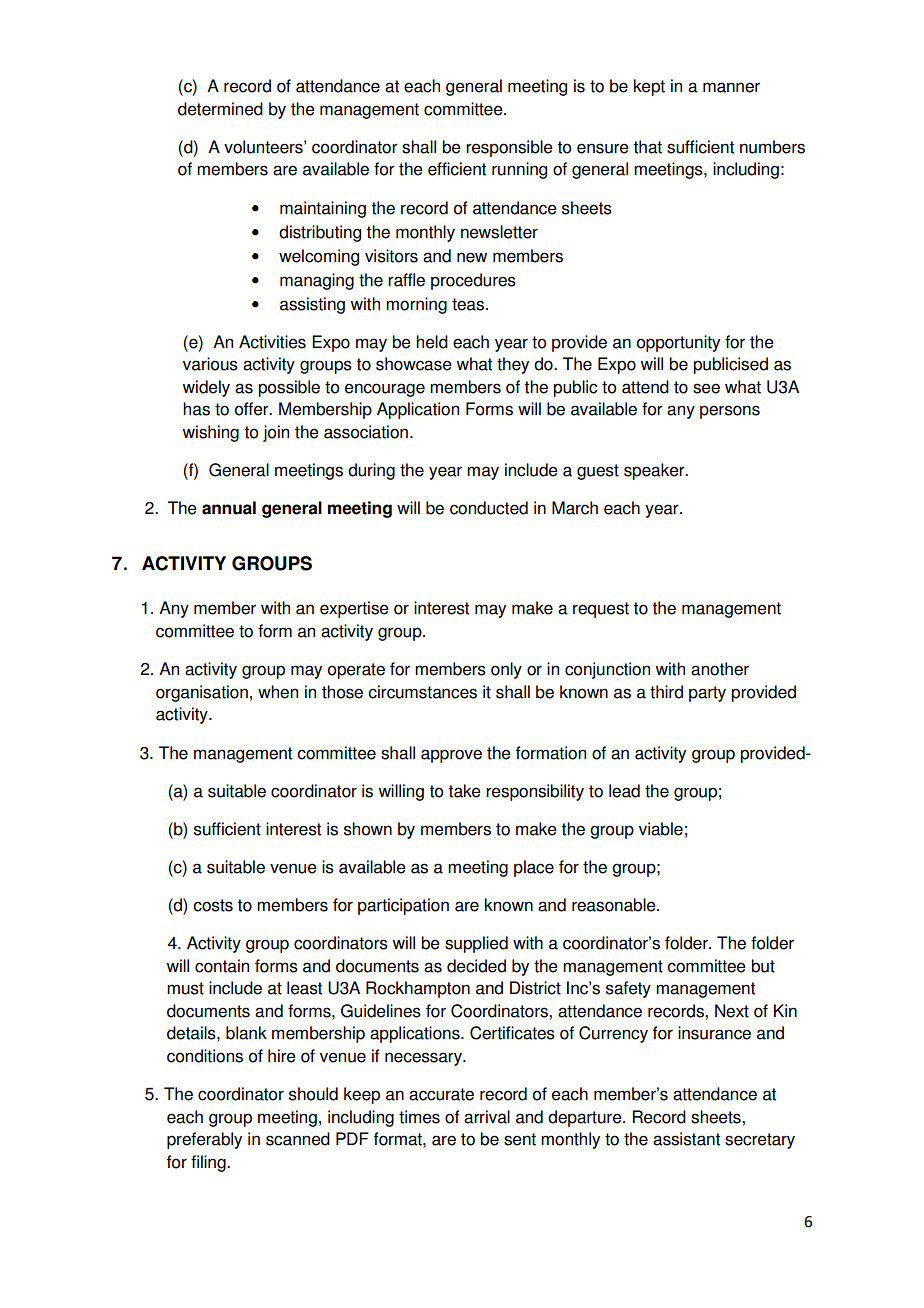 This page has width=924, height=1308. I want to click on join, so click(276, 433).
